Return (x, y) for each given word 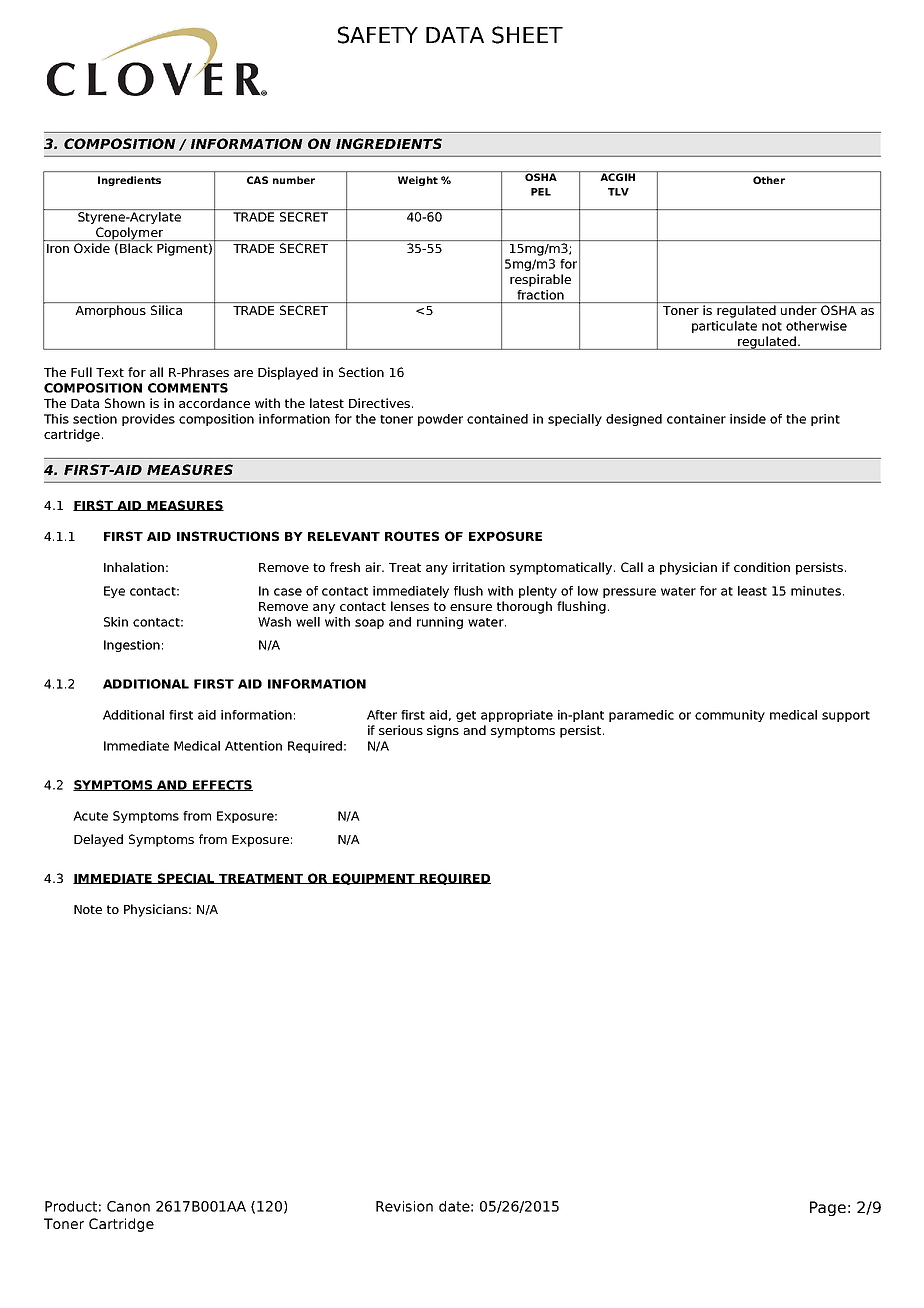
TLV (618, 192)
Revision (404, 1206)
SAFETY (378, 35)
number (294, 180)
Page (828, 1208)
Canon (128, 1206)
